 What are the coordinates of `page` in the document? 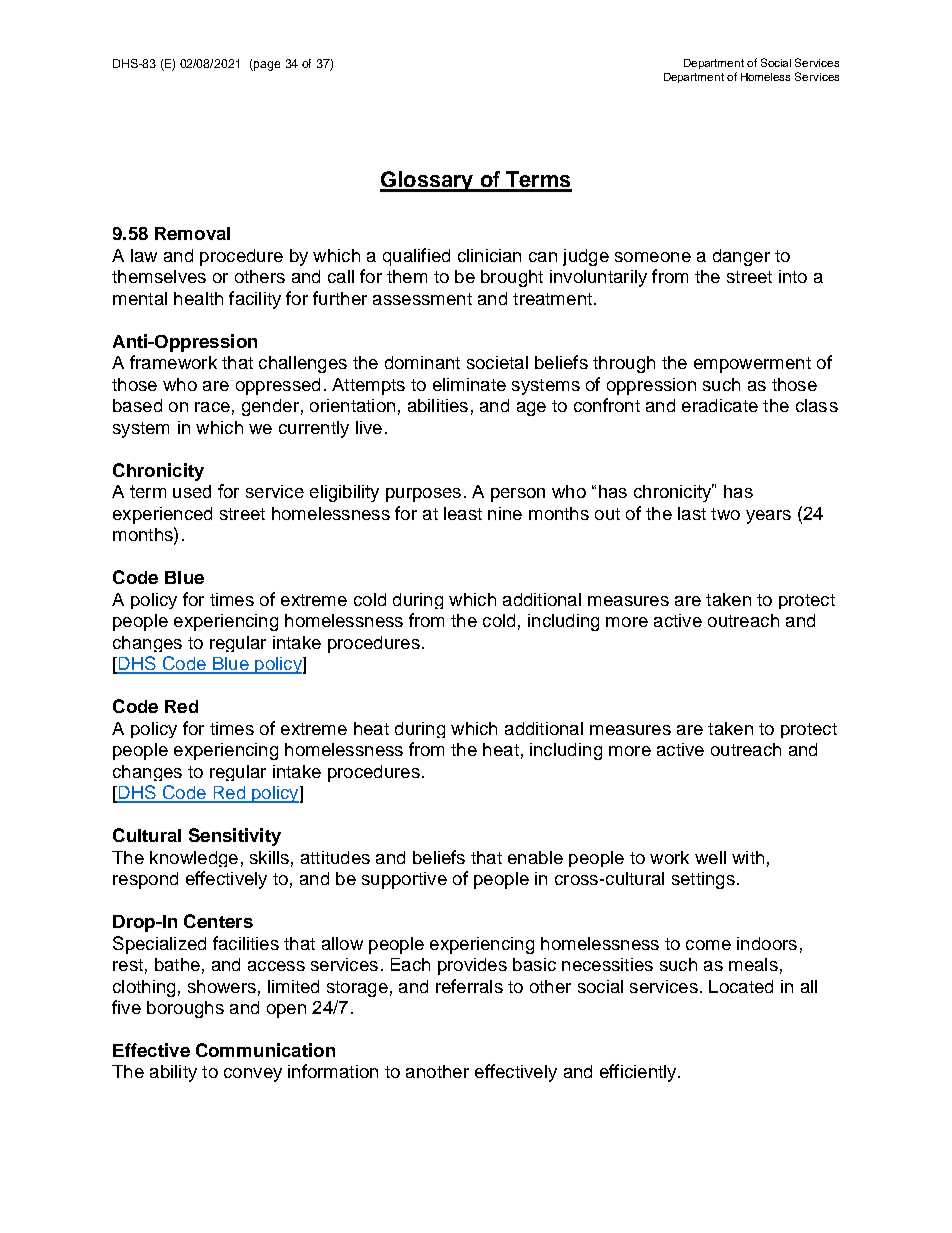 It's located at (266, 66).
